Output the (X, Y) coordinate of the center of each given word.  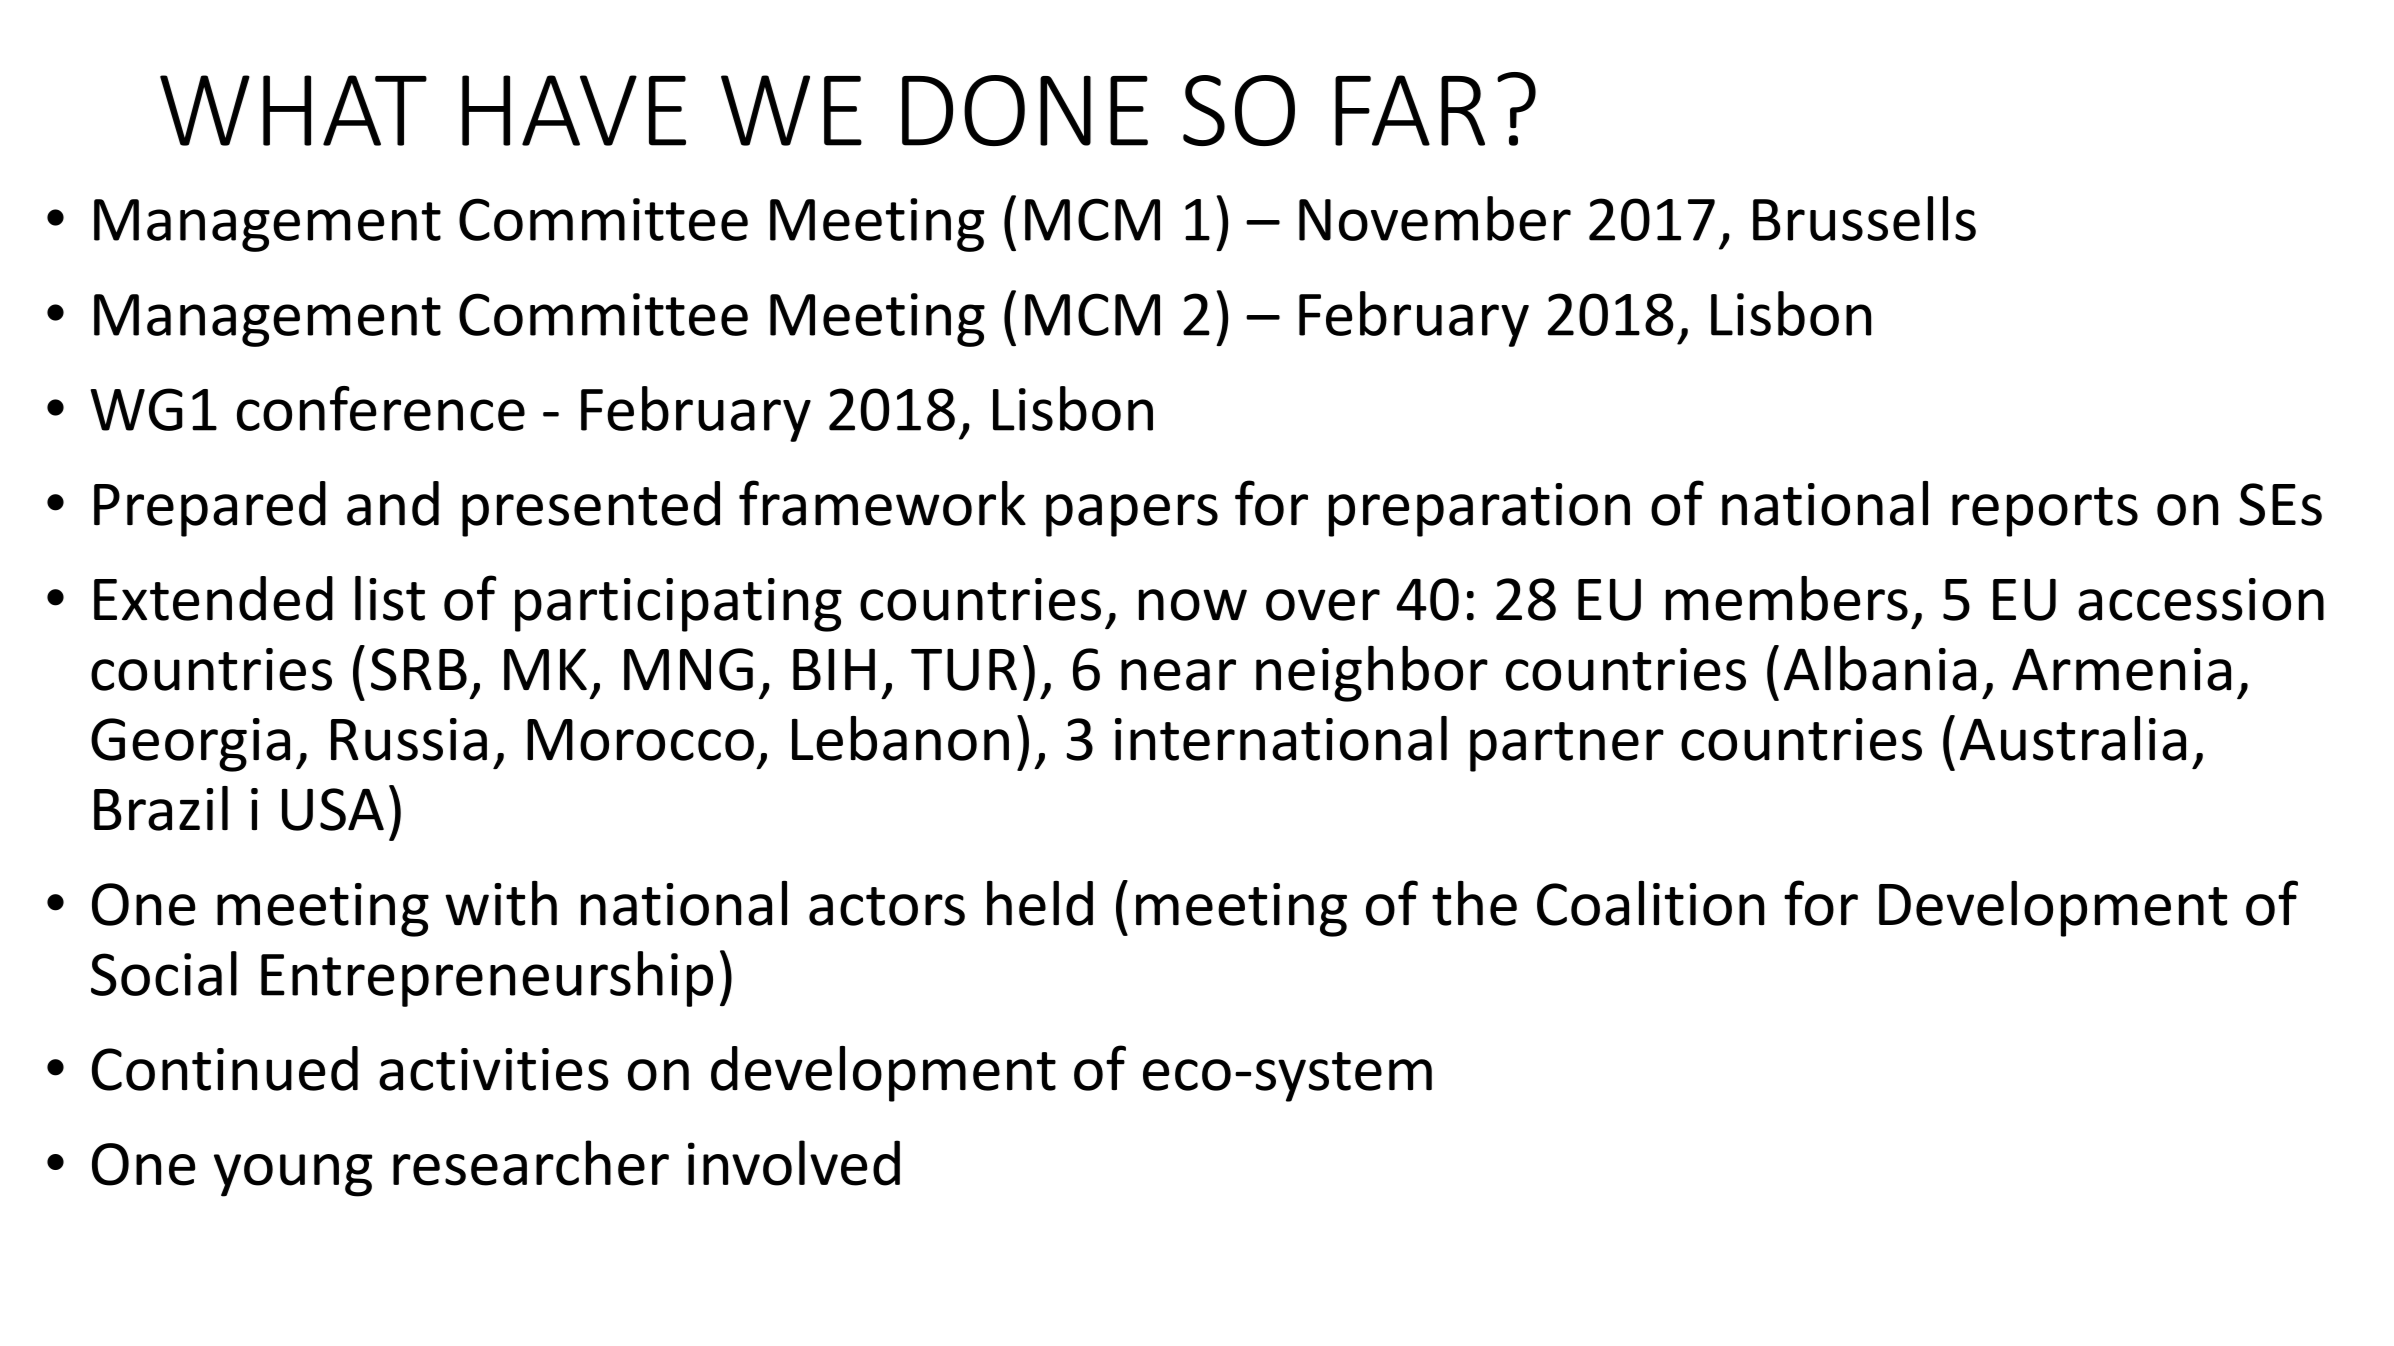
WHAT (293, 110)
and (393, 503)
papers (1132, 515)
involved (794, 1163)
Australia (2073, 738)
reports (2045, 512)
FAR (1410, 110)
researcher (531, 1163)
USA (333, 809)
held (1040, 903)
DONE (1025, 110)
